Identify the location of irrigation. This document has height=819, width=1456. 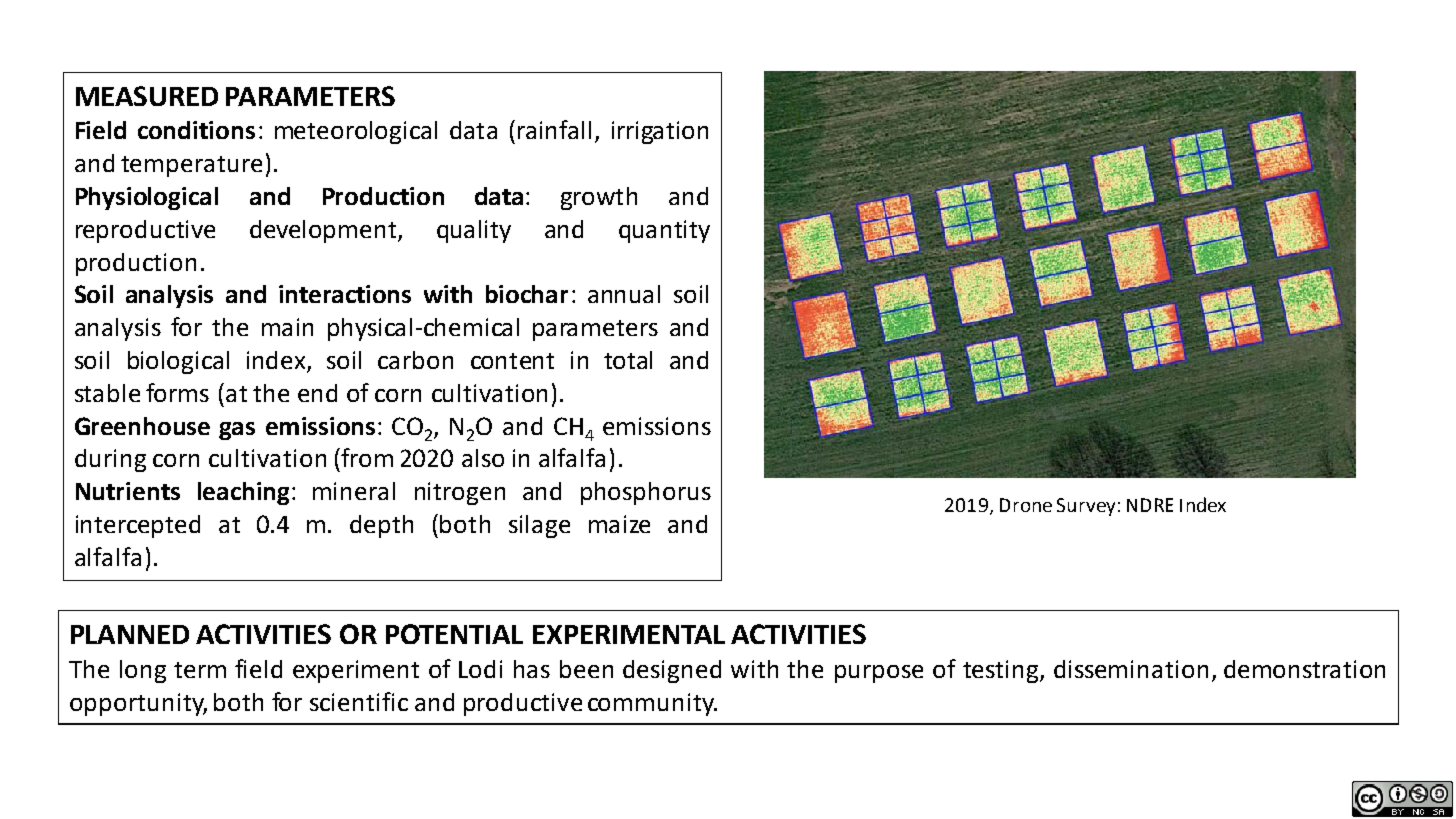
(660, 132).
